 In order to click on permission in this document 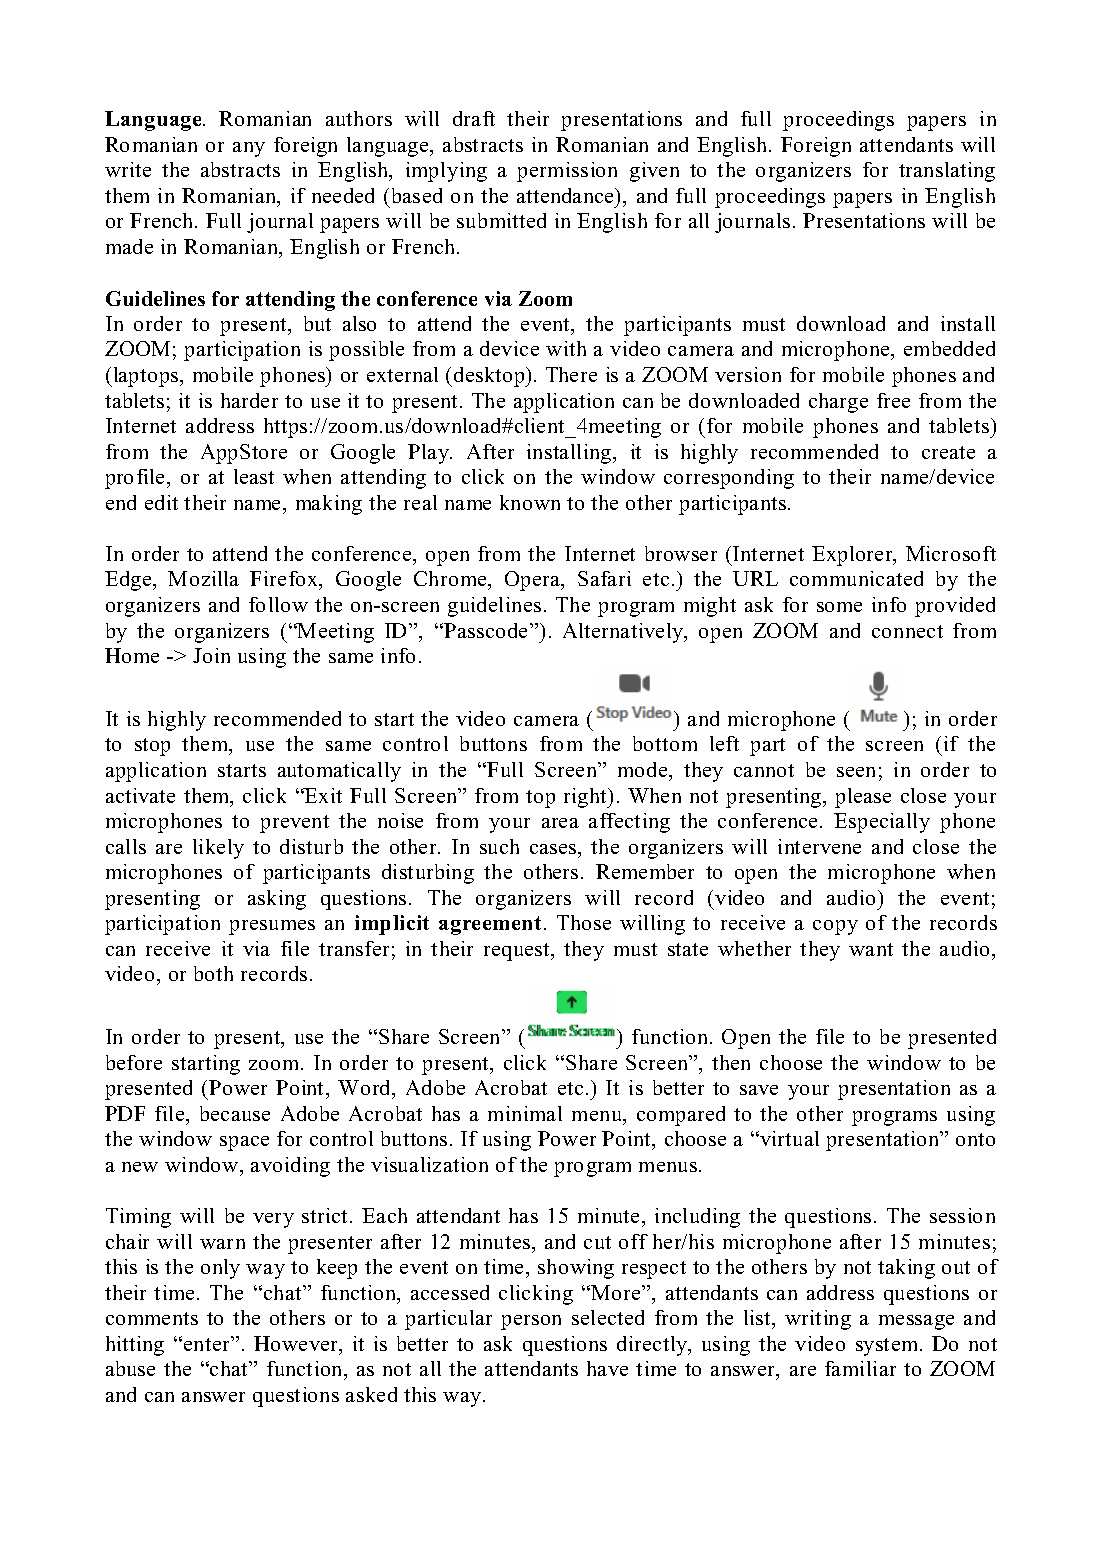, I will do `click(567, 172)`.
